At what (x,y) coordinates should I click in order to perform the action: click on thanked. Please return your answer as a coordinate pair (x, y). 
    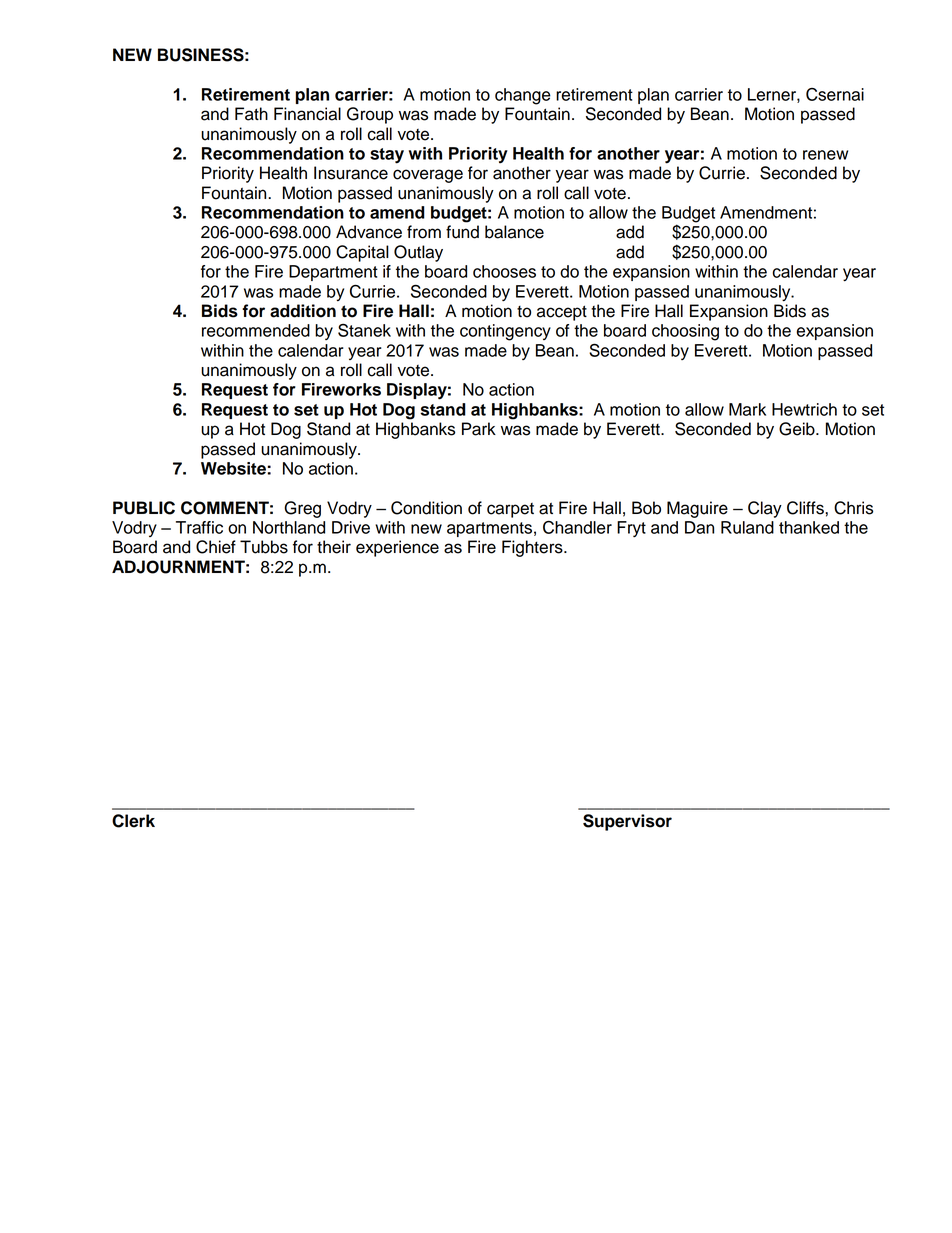
    Looking at the image, I should click on (809, 527).
